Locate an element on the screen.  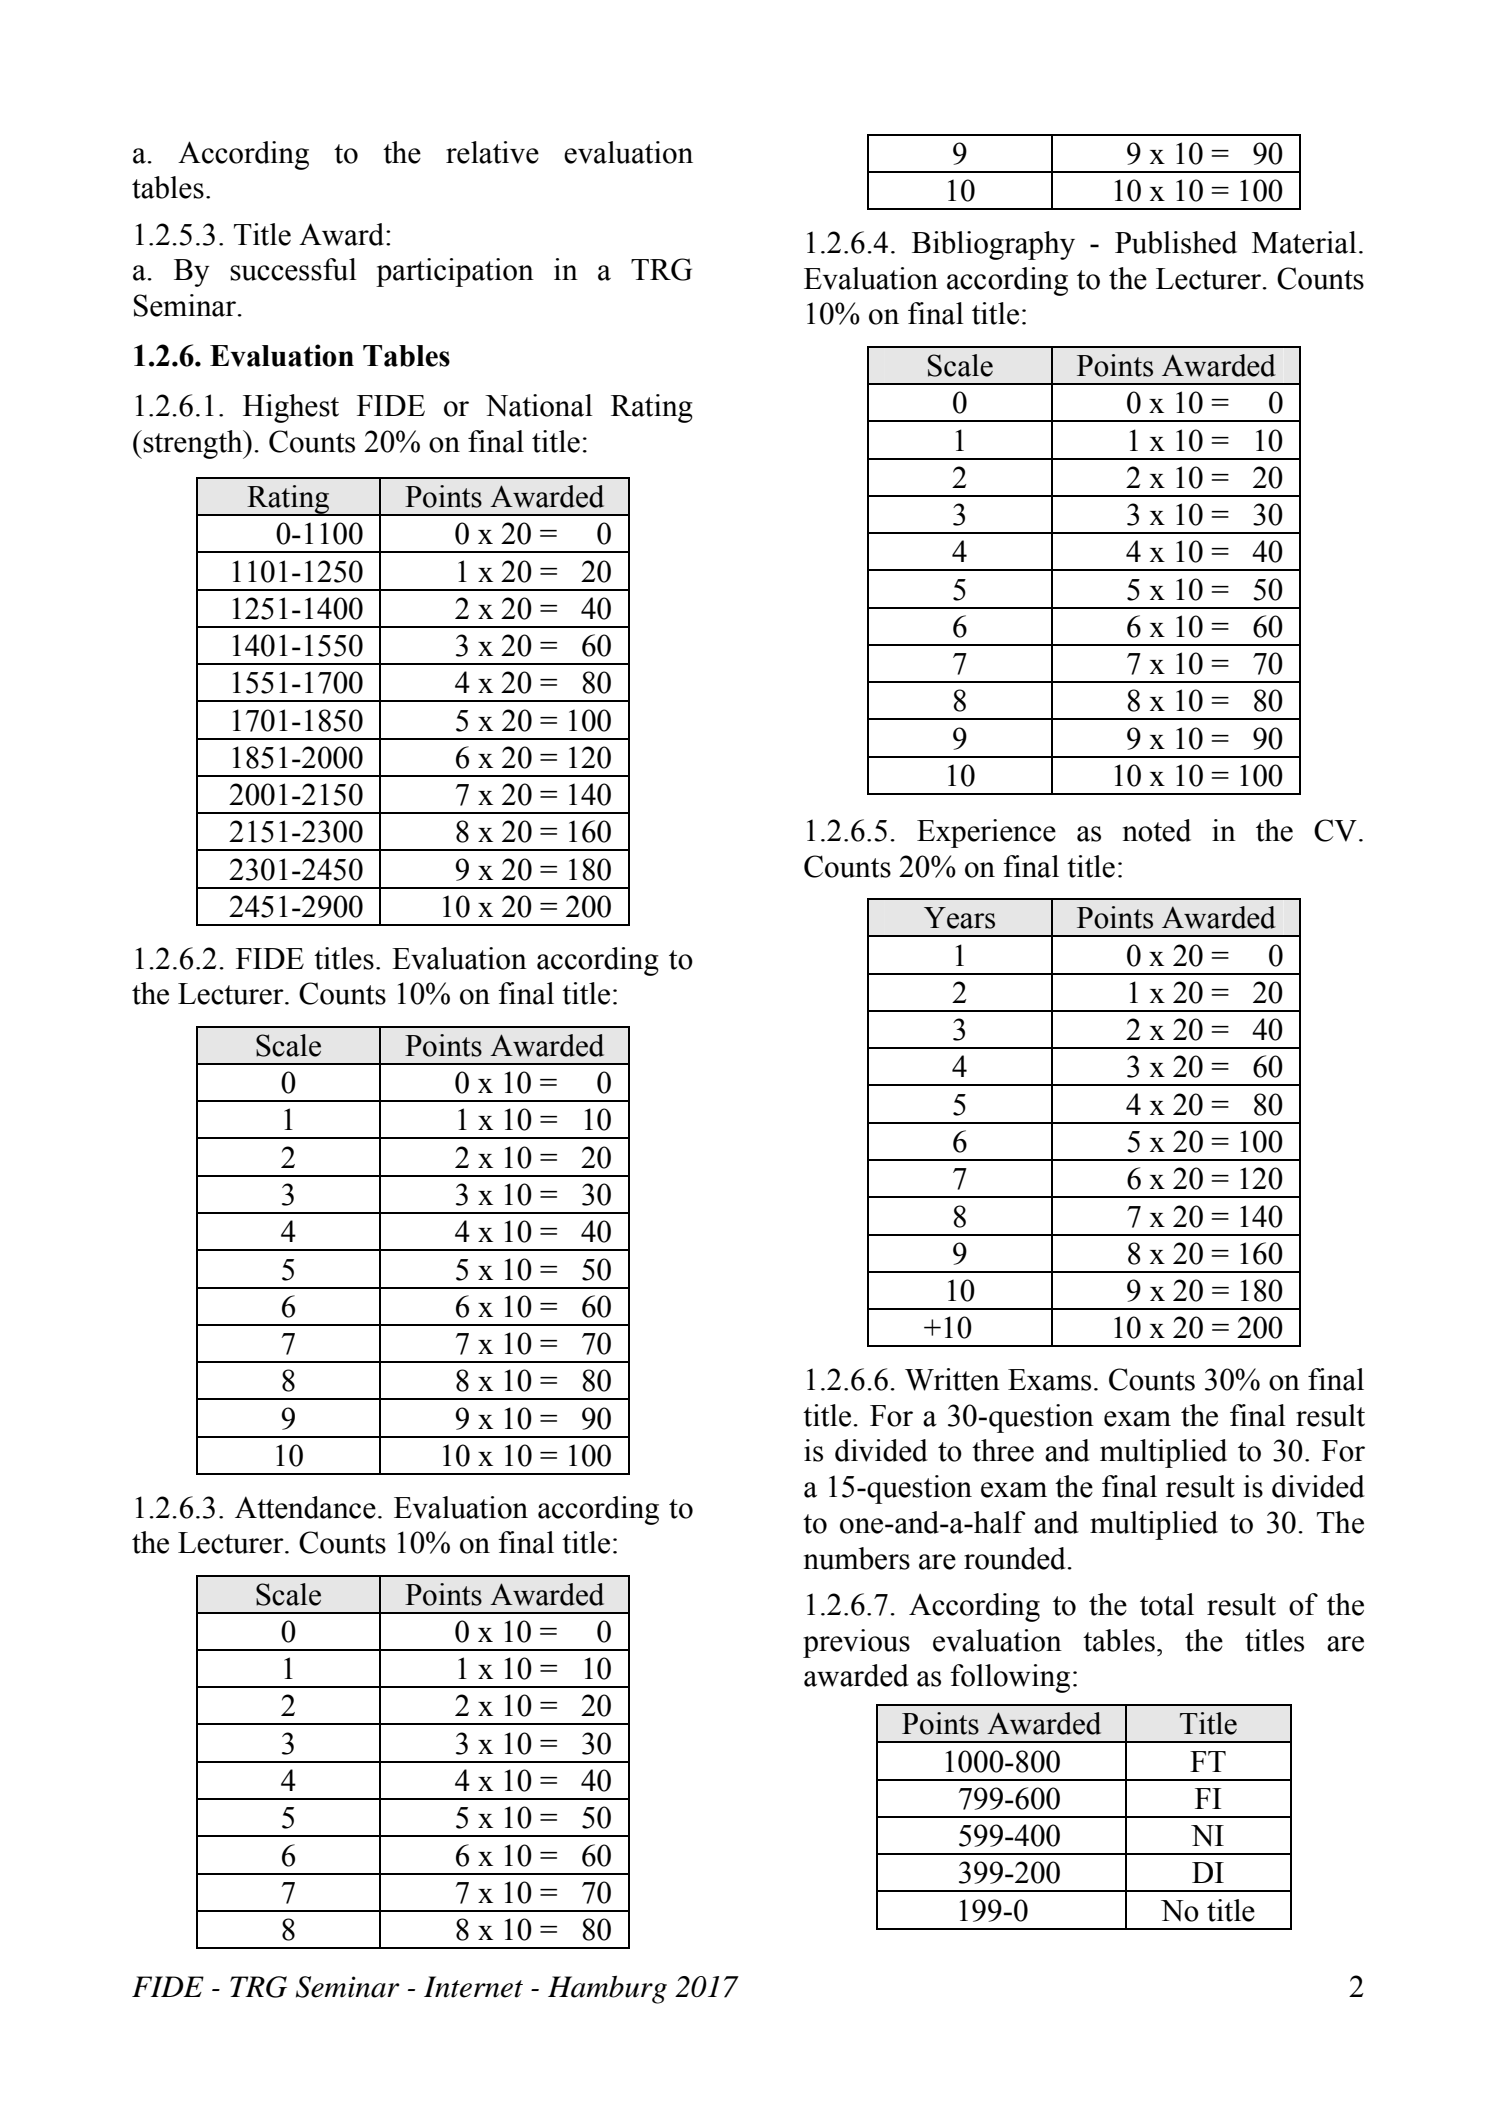
successful is located at coordinates (293, 269).
